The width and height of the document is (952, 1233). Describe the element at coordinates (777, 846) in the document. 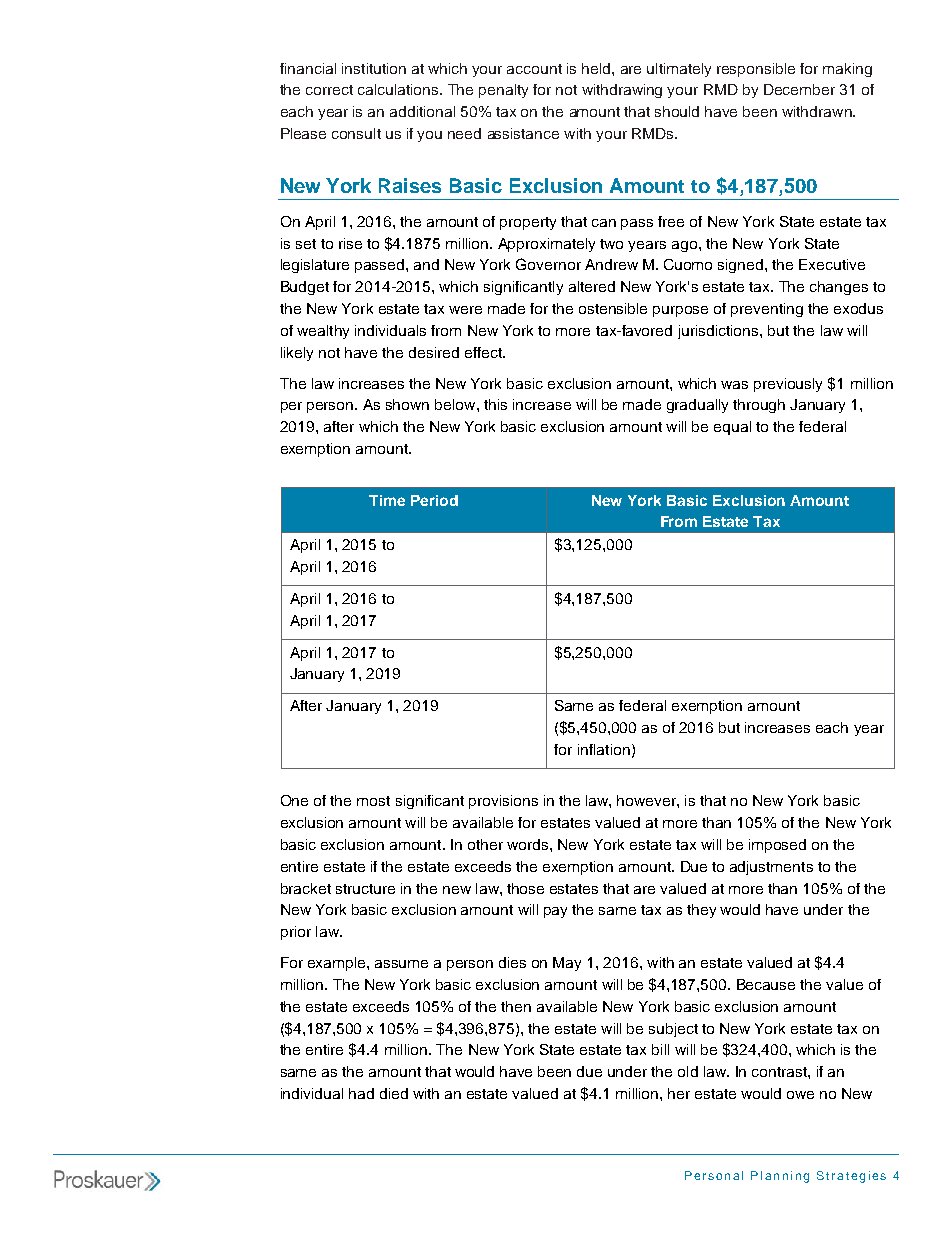

I see `imposed` at that location.
